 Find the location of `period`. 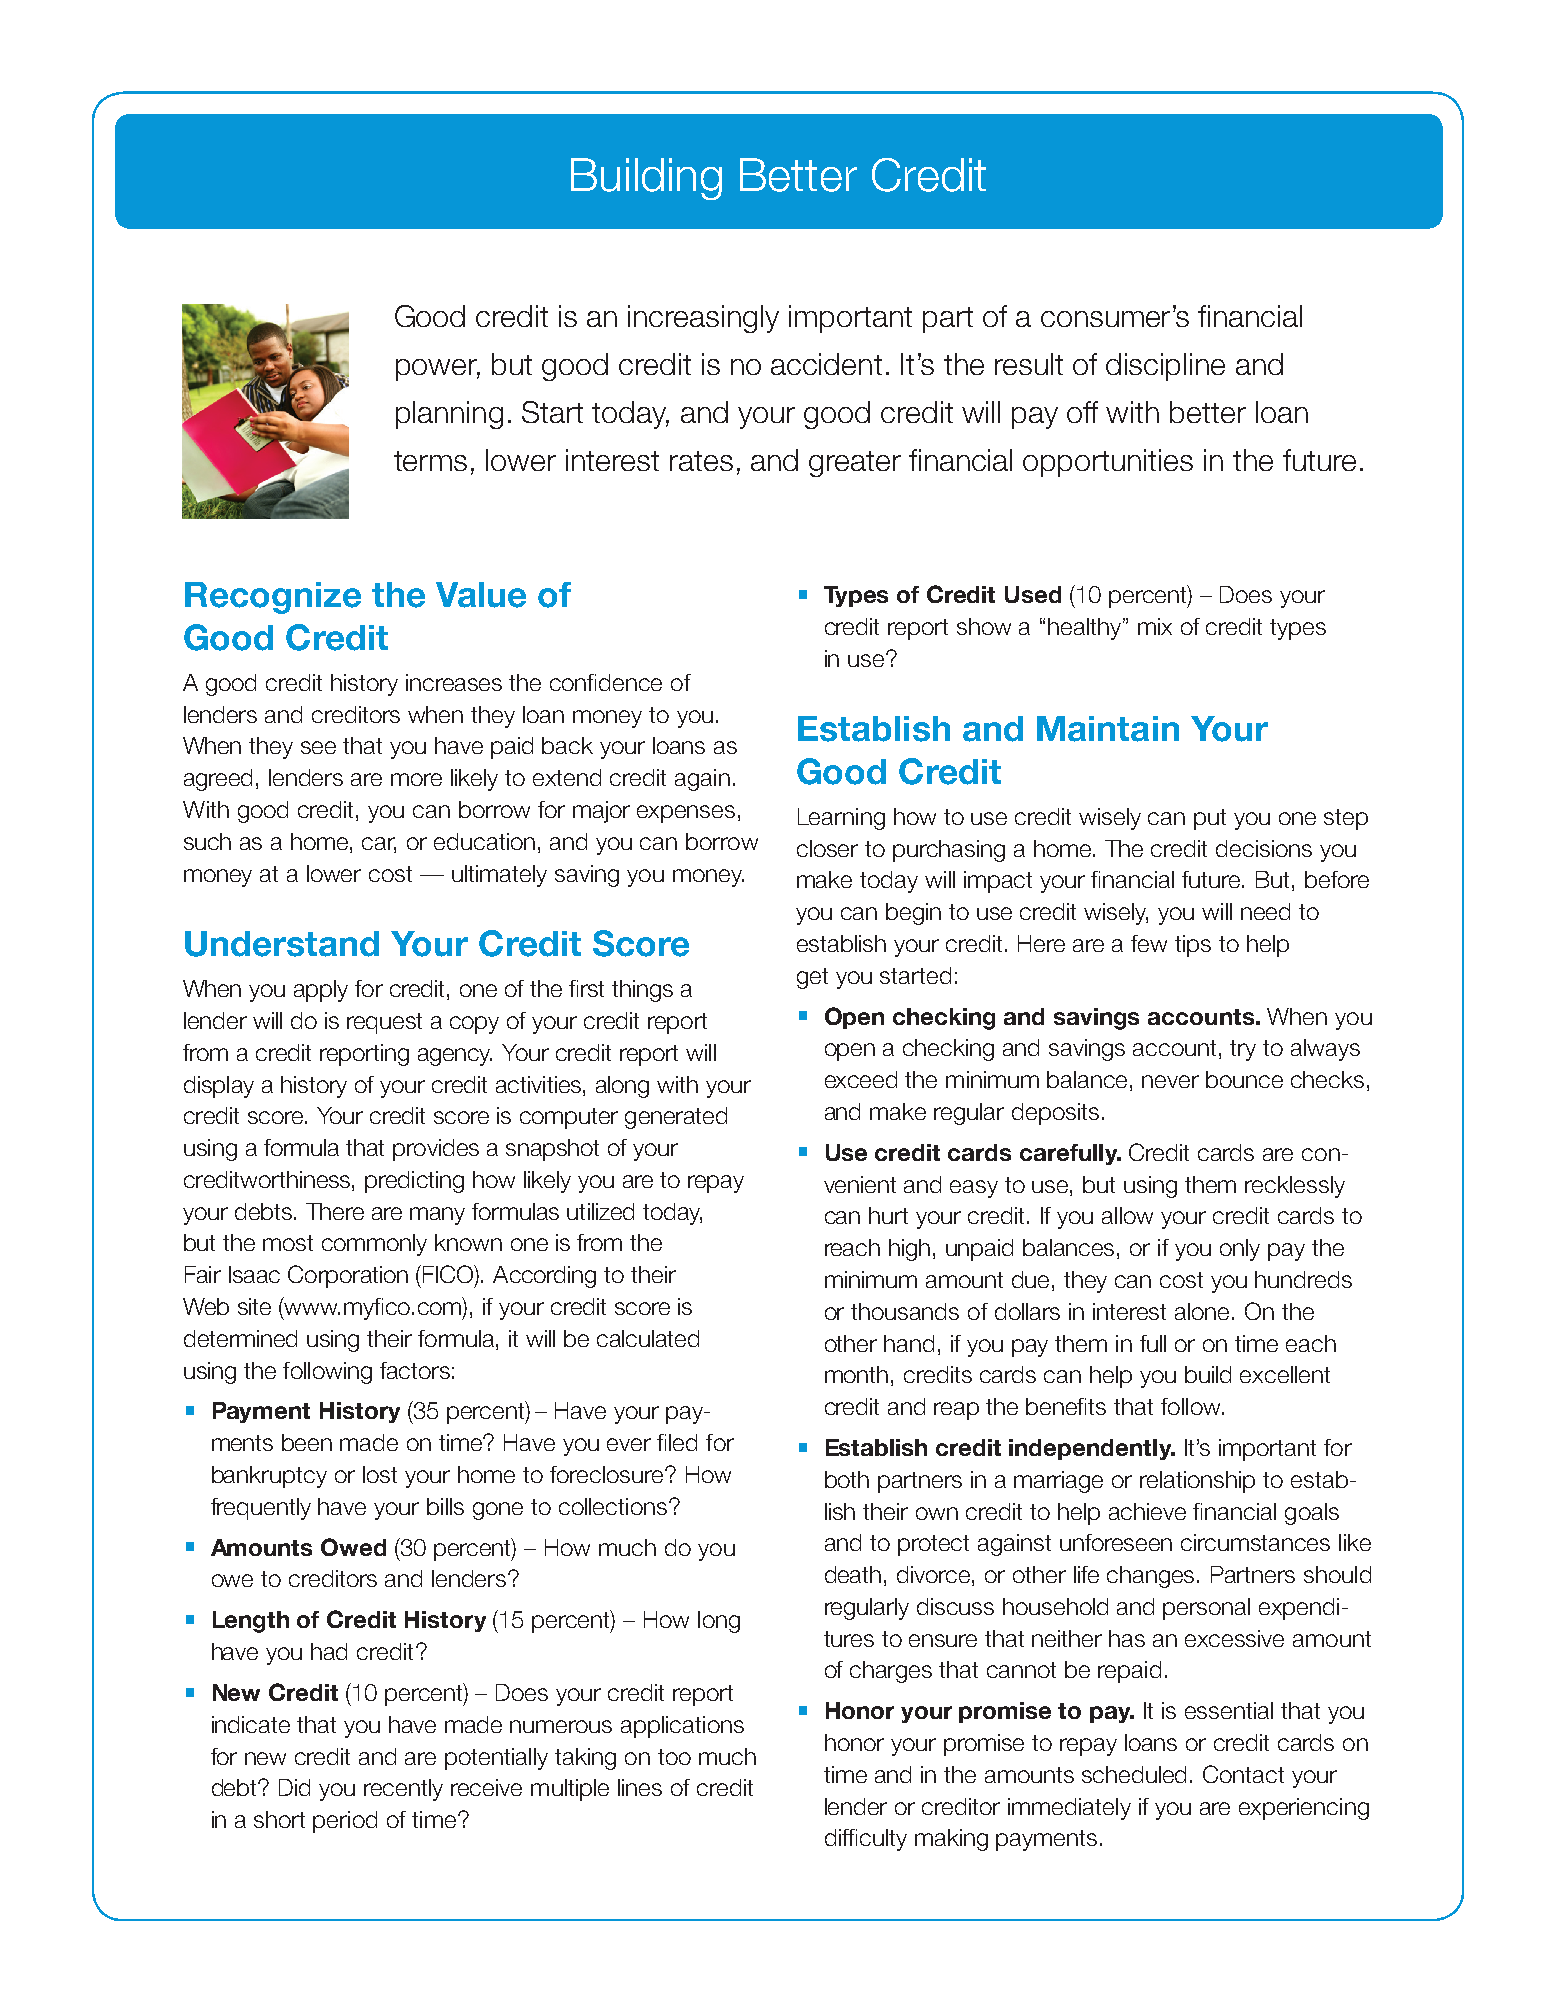

period is located at coordinates (345, 1822).
